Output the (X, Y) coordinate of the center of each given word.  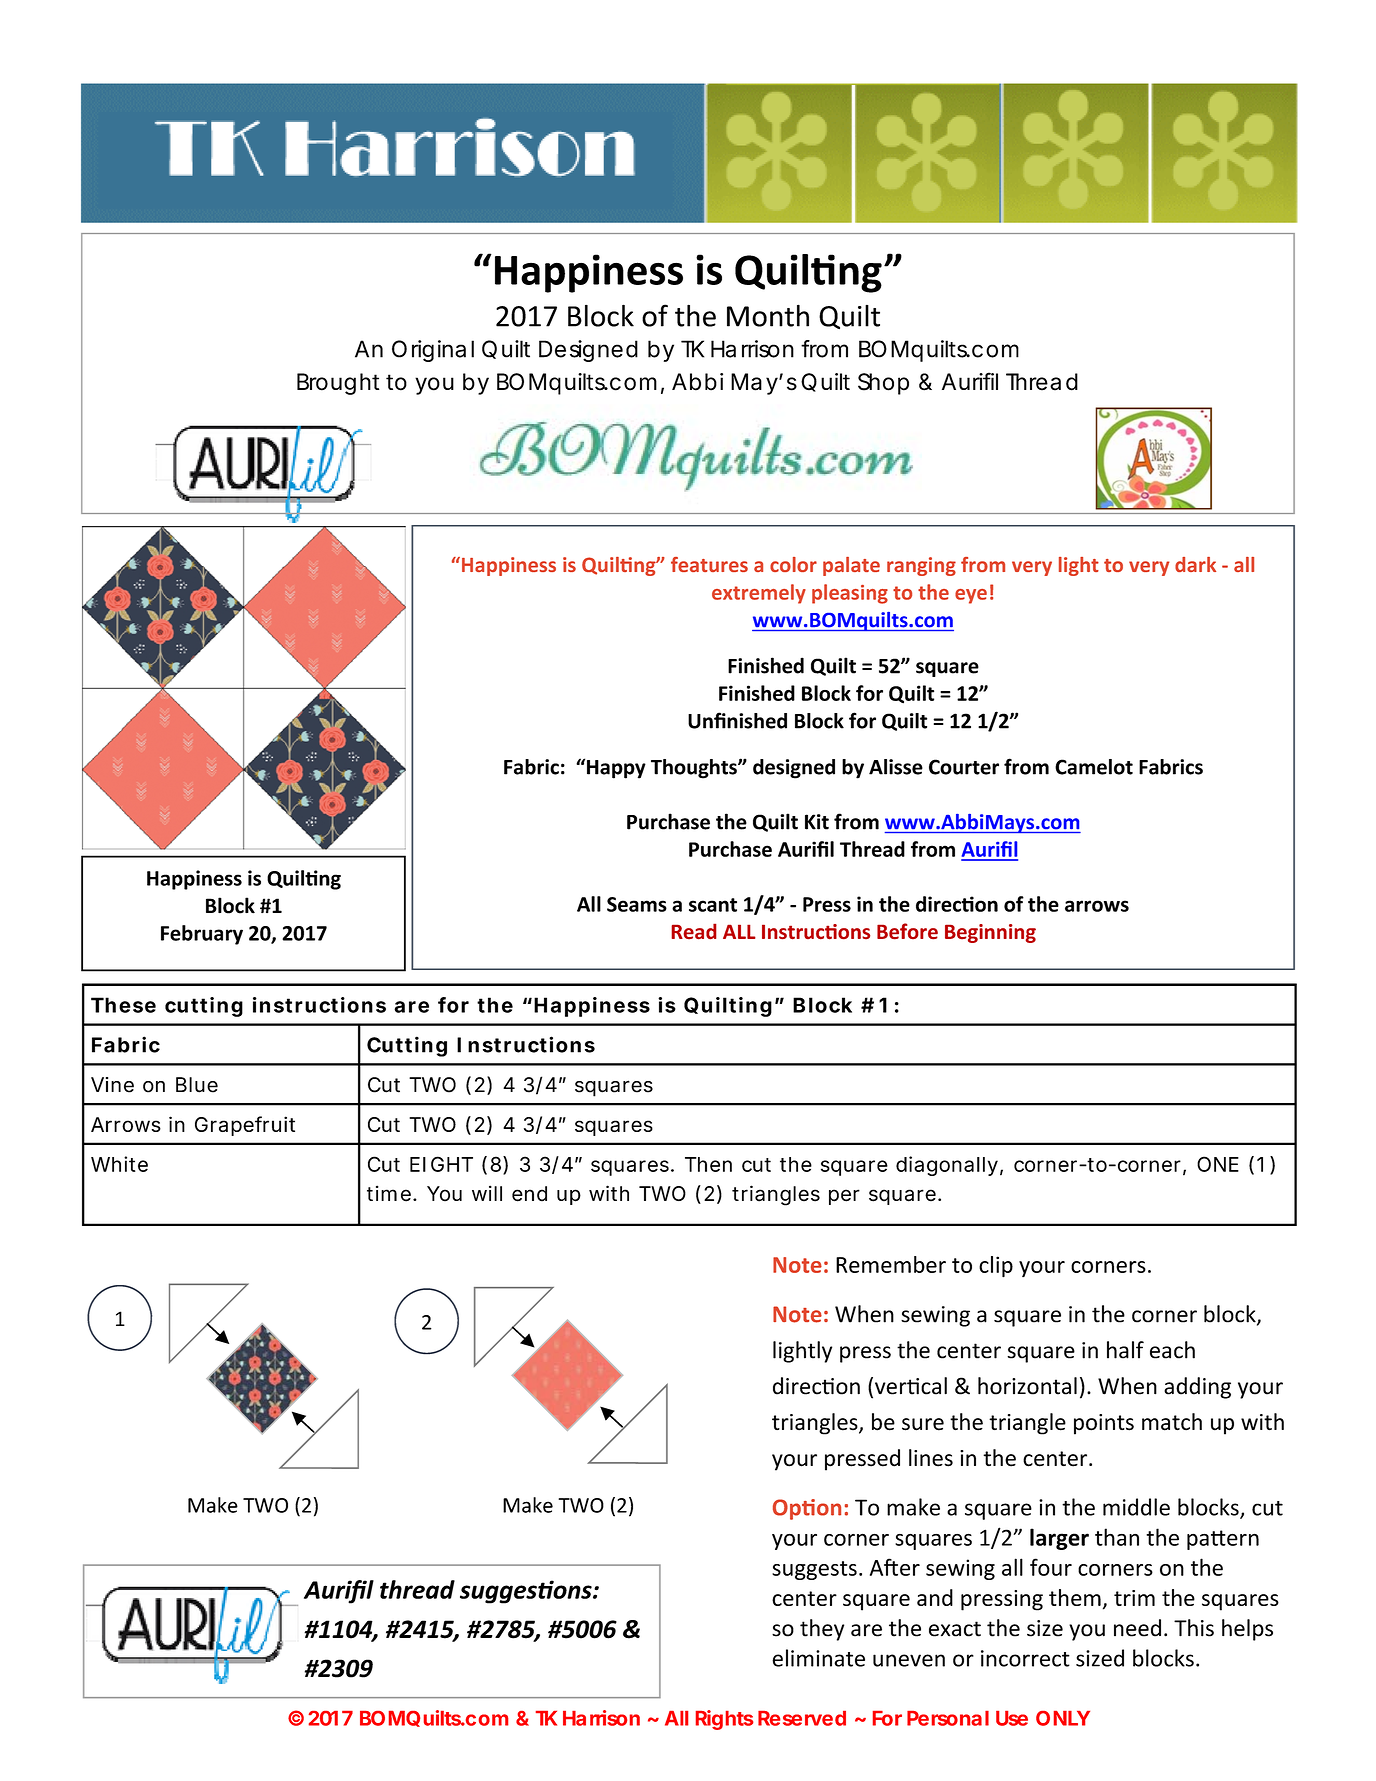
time (389, 1193)
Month (768, 315)
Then (708, 1164)
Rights (724, 1720)
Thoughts (695, 769)
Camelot (1094, 767)
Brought (338, 384)
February (202, 935)
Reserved (802, 1718)
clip (996, 1267)
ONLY (1063, 1718)
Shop (883, 384)
